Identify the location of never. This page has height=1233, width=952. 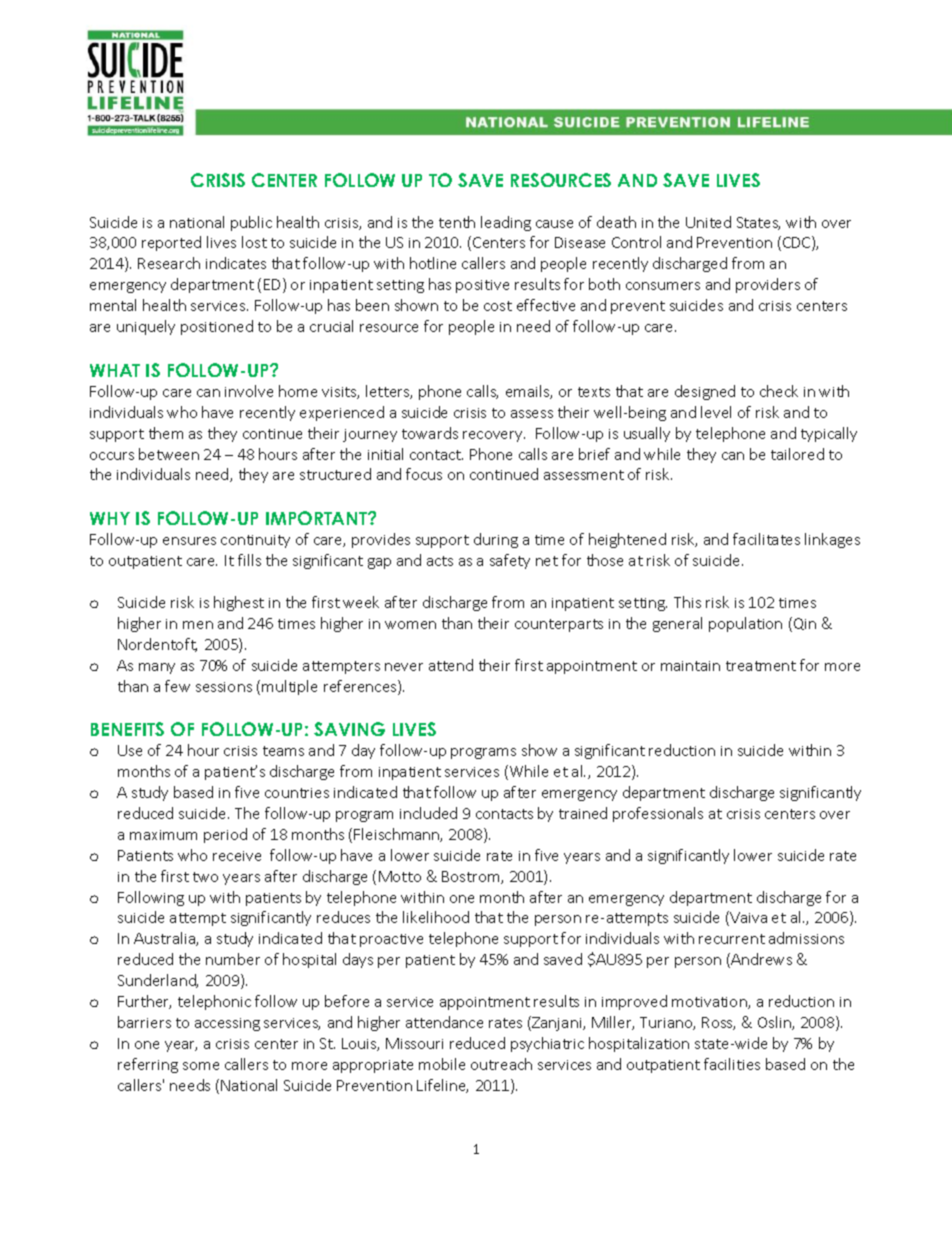
(404, 667).
